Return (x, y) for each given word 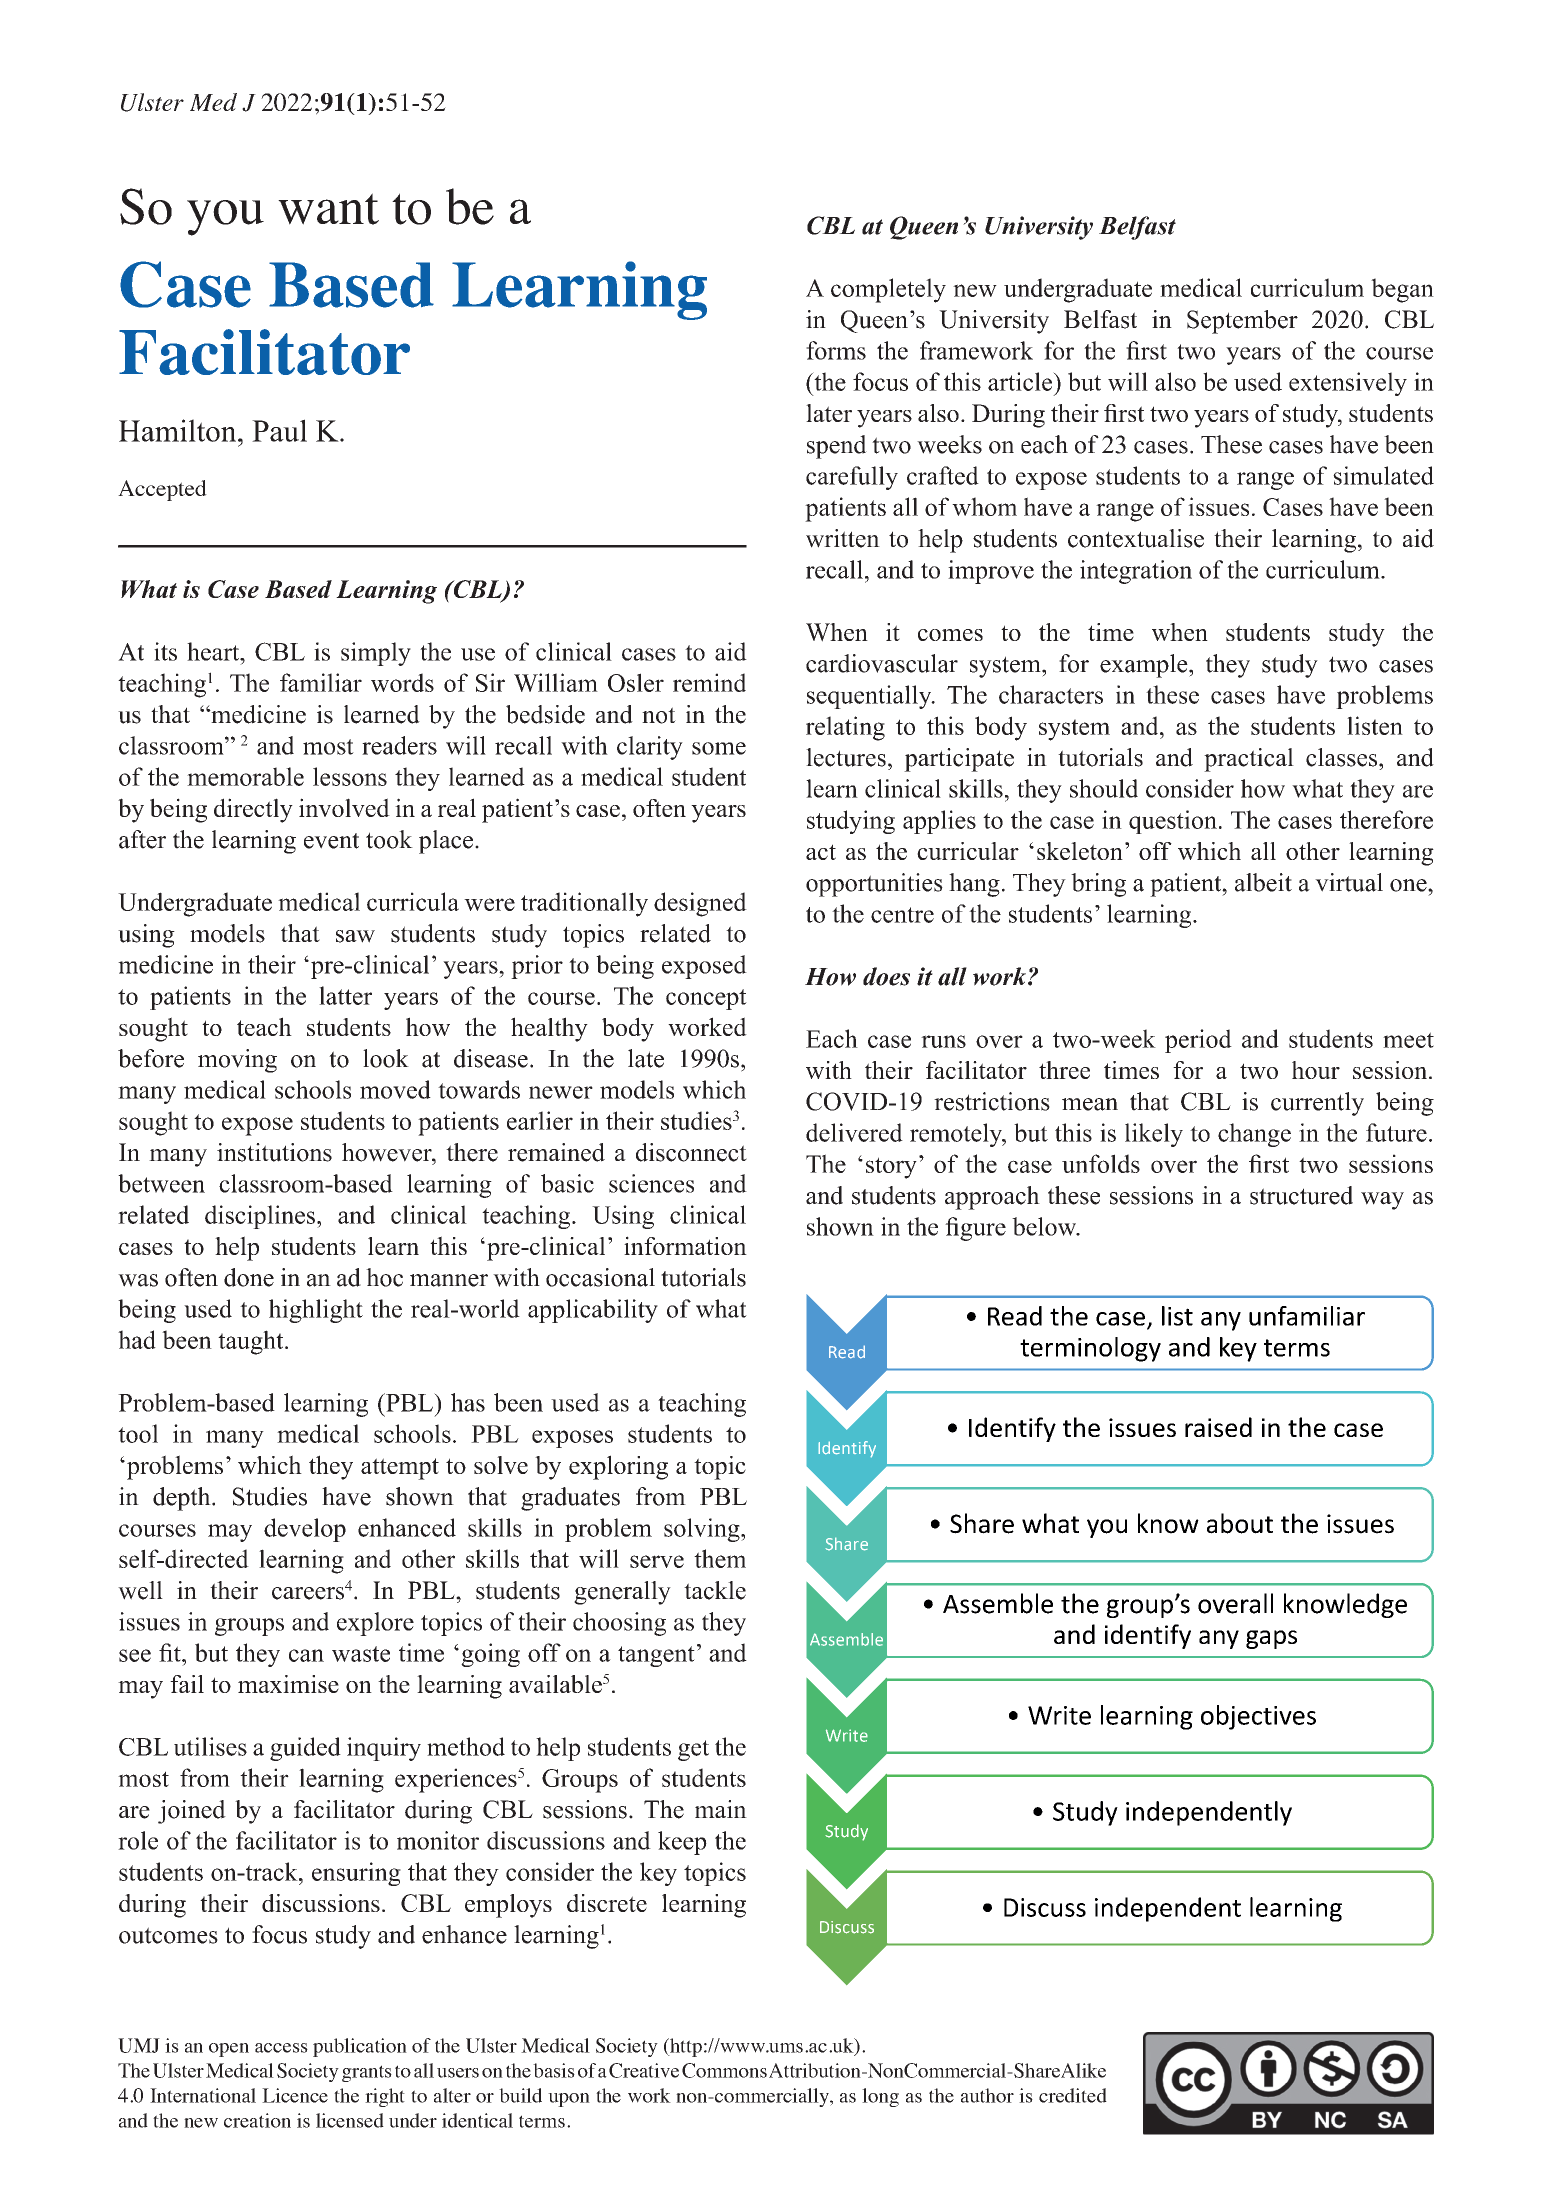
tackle (715, 1590)
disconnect (691, 1152)
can (306, 1655)
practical (1249, 760)
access (281, 2048)
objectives (1258, 1717)
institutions (274, 1152)
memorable (245, 776)
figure (975, 1229)
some (719, 748)
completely (888, 290)
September (1242, 322)
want (328, 209)
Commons (724, 2070)
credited (1073, 2095)
